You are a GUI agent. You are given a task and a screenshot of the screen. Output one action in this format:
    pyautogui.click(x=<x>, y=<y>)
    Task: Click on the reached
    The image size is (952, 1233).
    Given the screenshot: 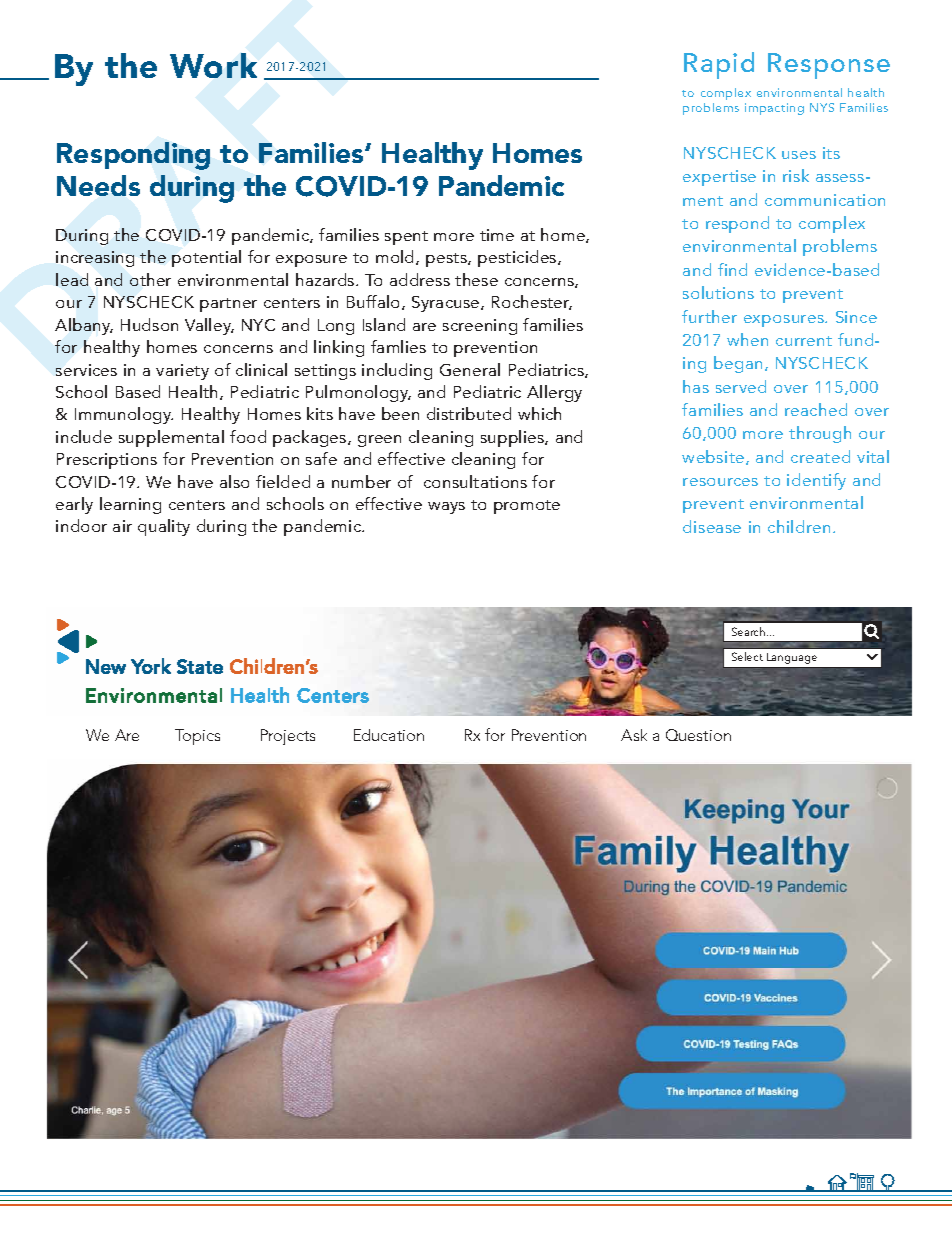 What is the action you would take?
    pyautogui.click(x=816, y=409)
